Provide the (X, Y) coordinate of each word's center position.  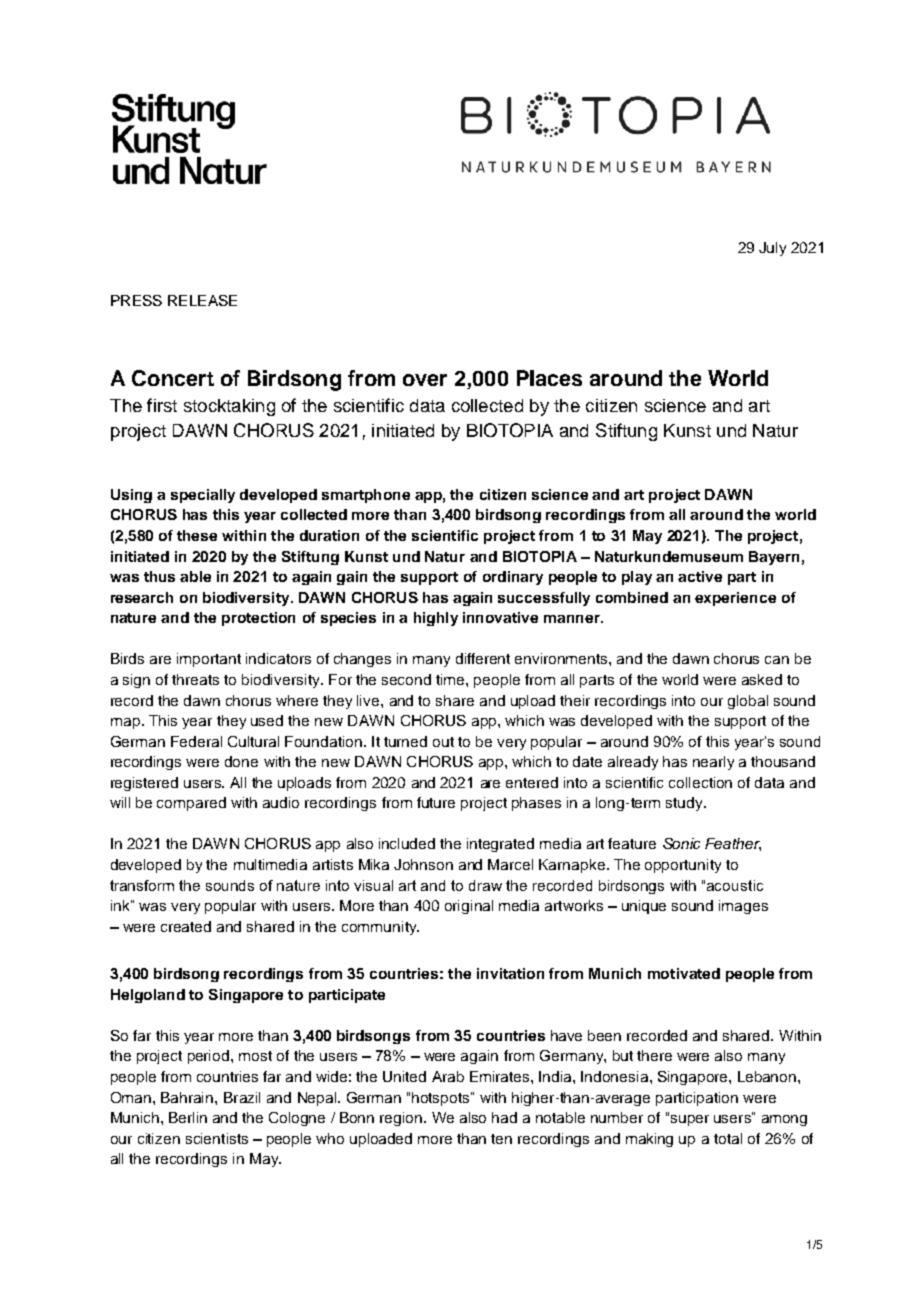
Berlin (188, 1117)
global (748, 702)
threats (195, 679)
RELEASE (202, 300)
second (406, 679)
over (425, 380)
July (772, 249)
